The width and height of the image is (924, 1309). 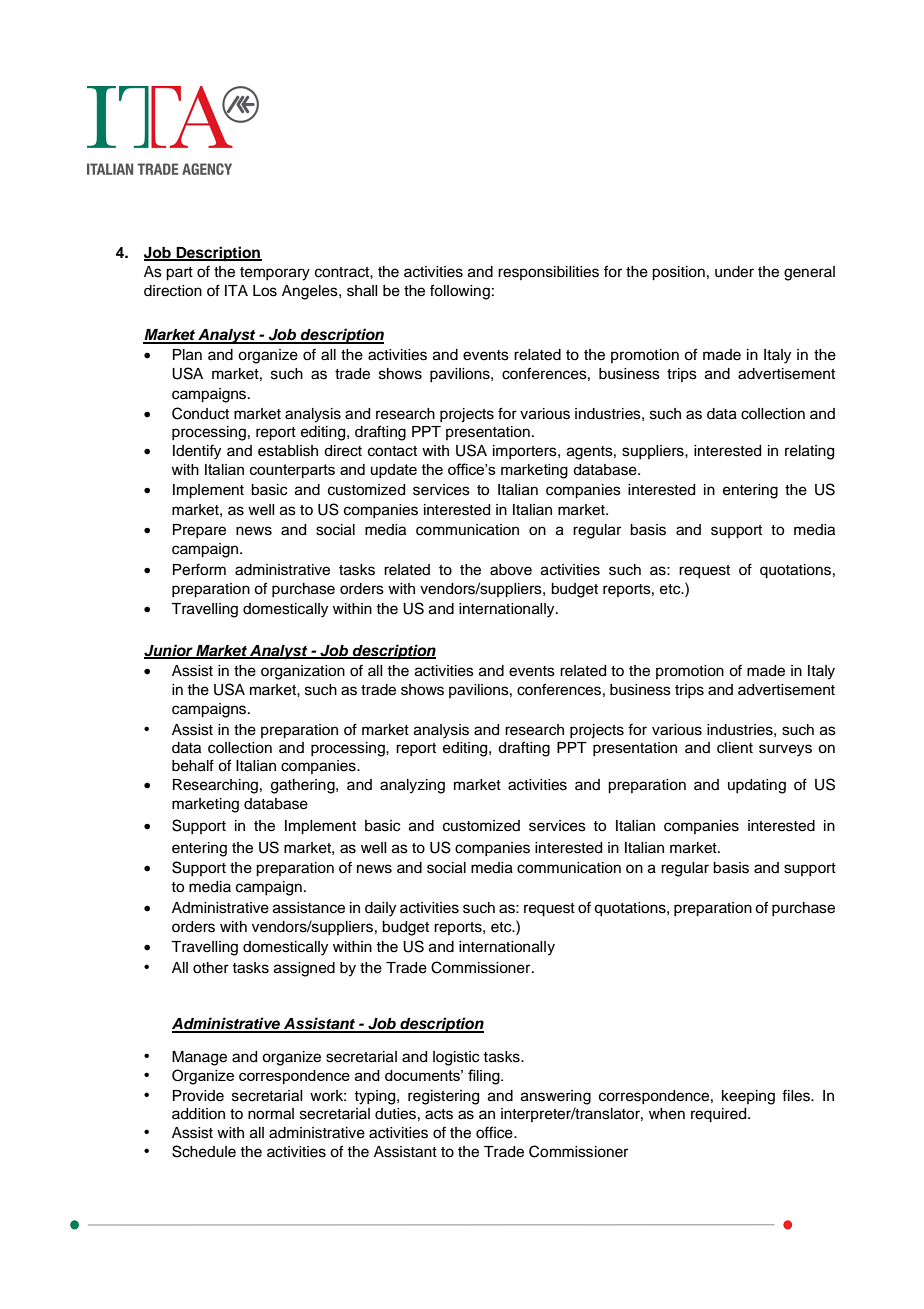 What do you see at coordinates (734, 272) in the image?
I see `under` at bounding box center [734, 272].
